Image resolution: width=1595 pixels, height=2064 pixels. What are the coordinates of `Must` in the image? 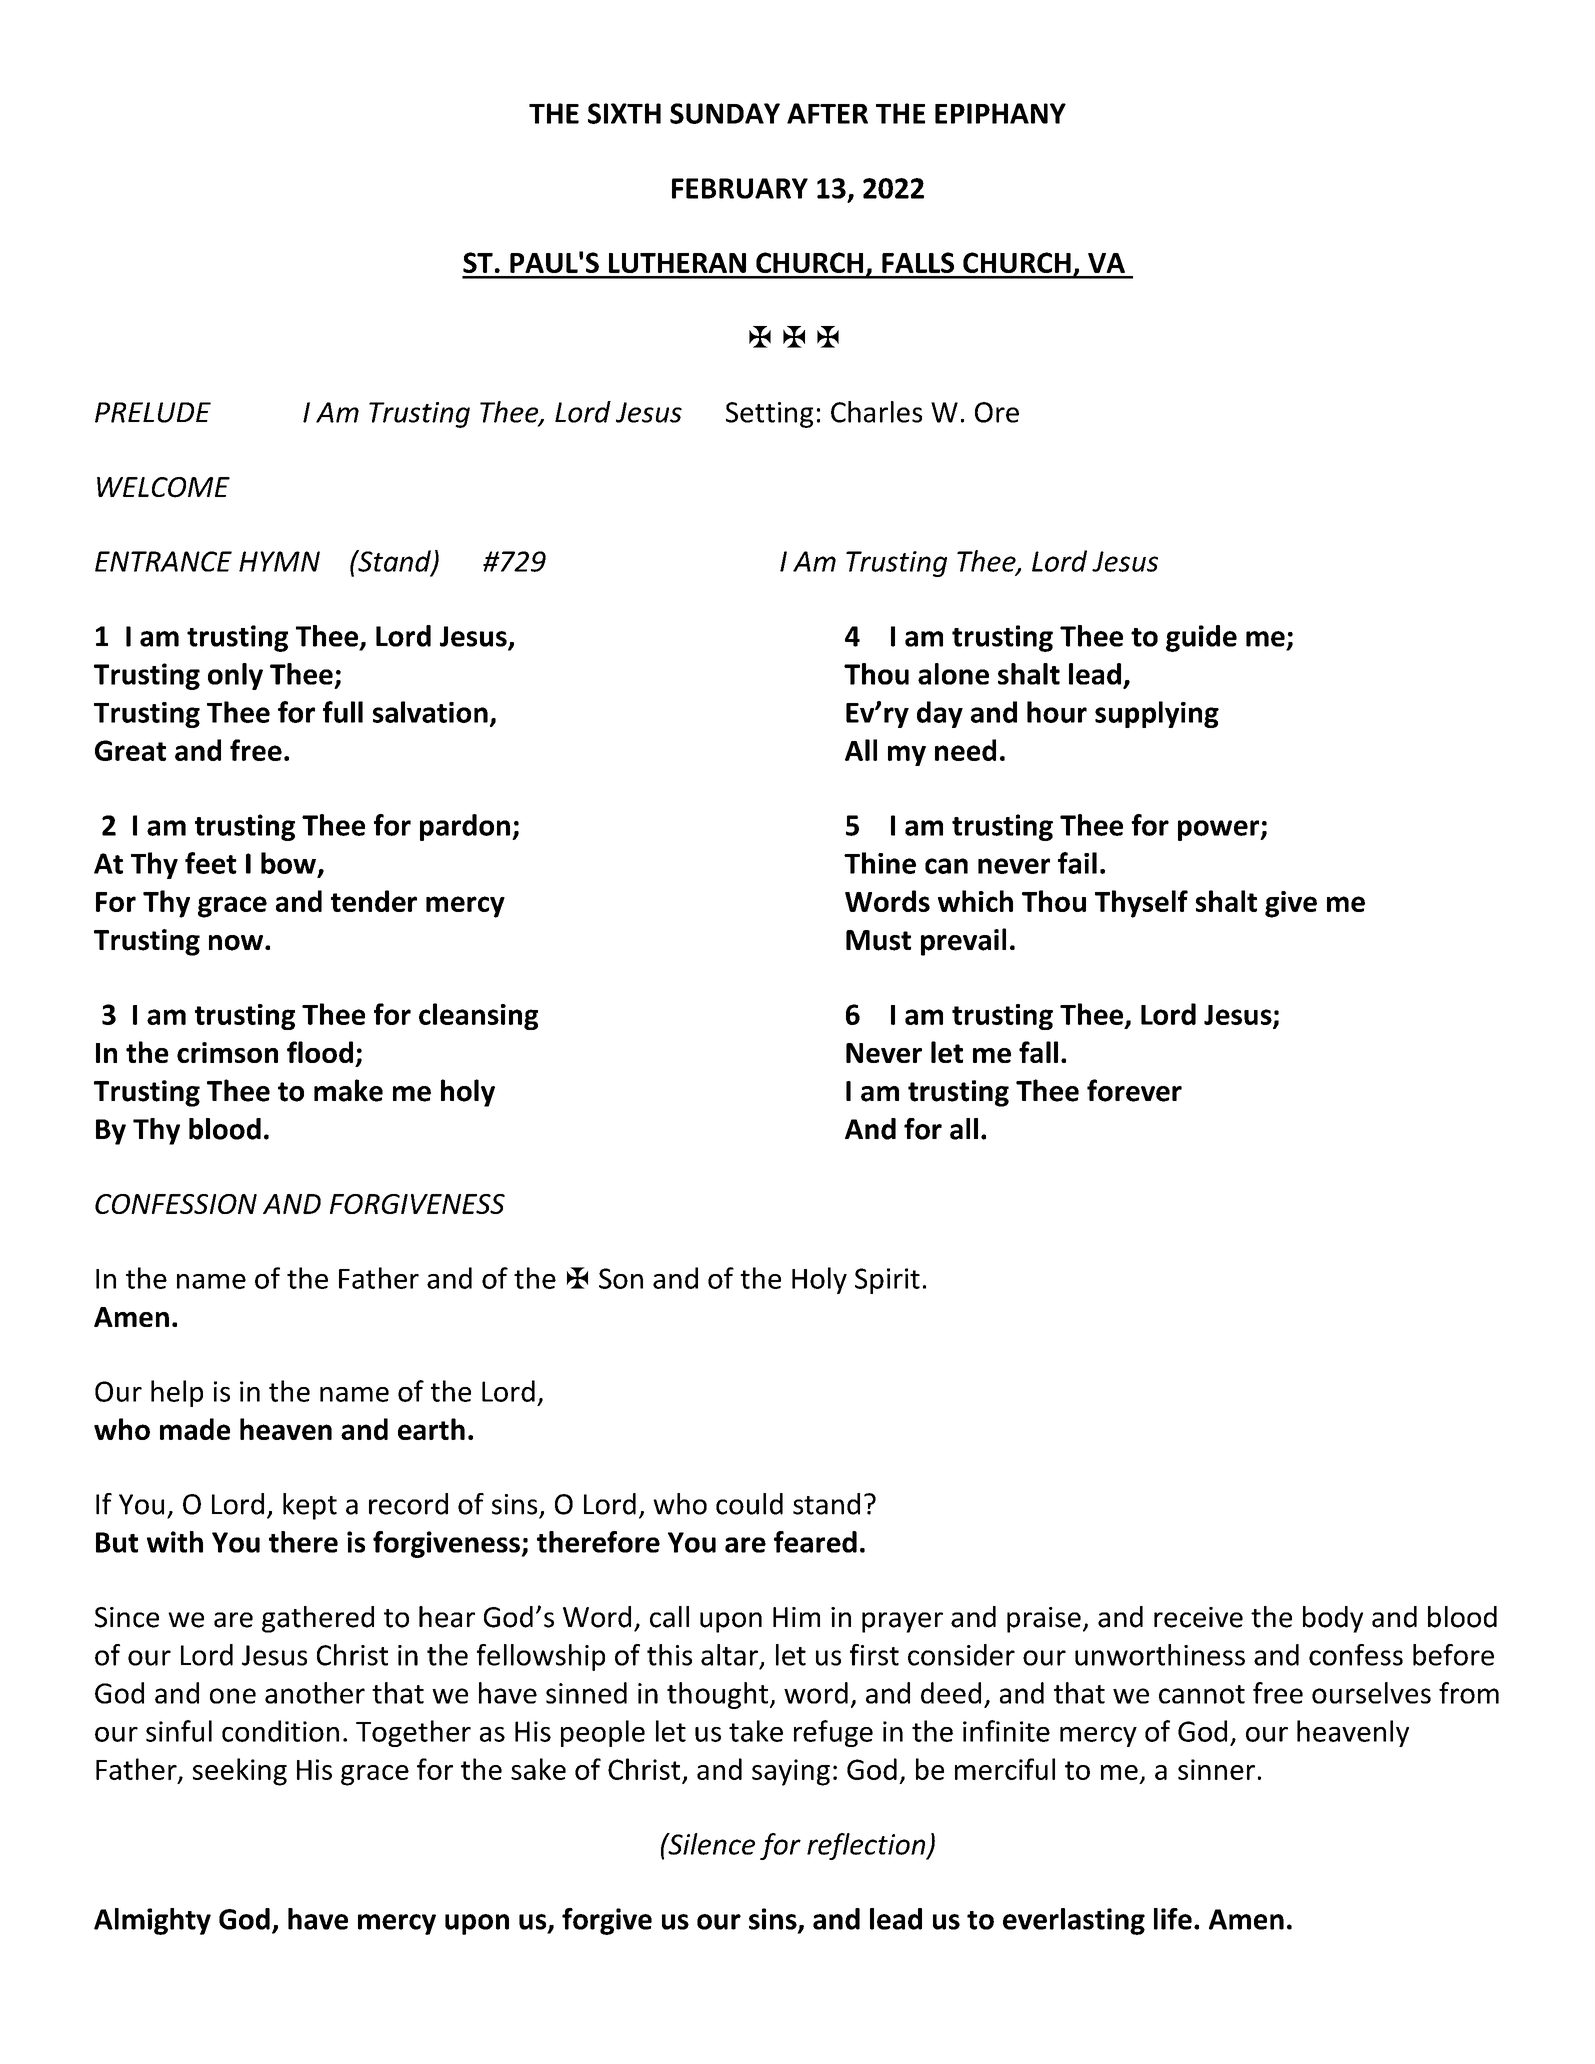 It's located at (878, 940).
